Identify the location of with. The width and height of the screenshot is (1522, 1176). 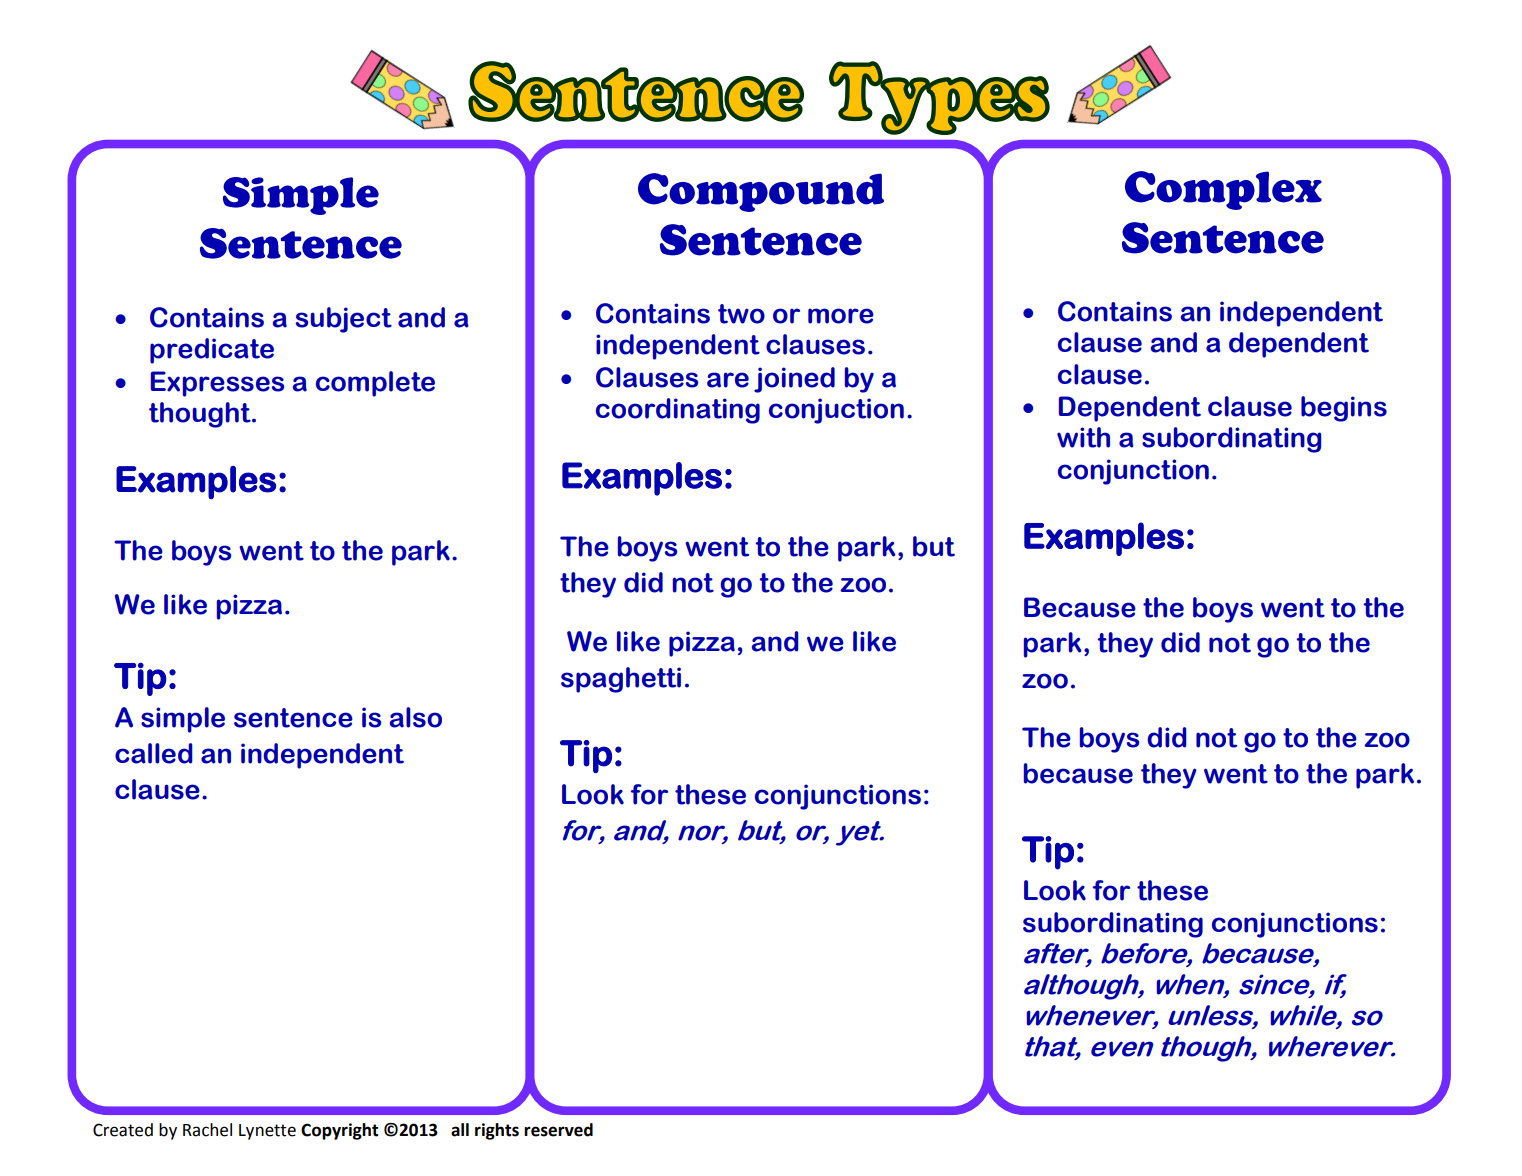
(1083, 437).
